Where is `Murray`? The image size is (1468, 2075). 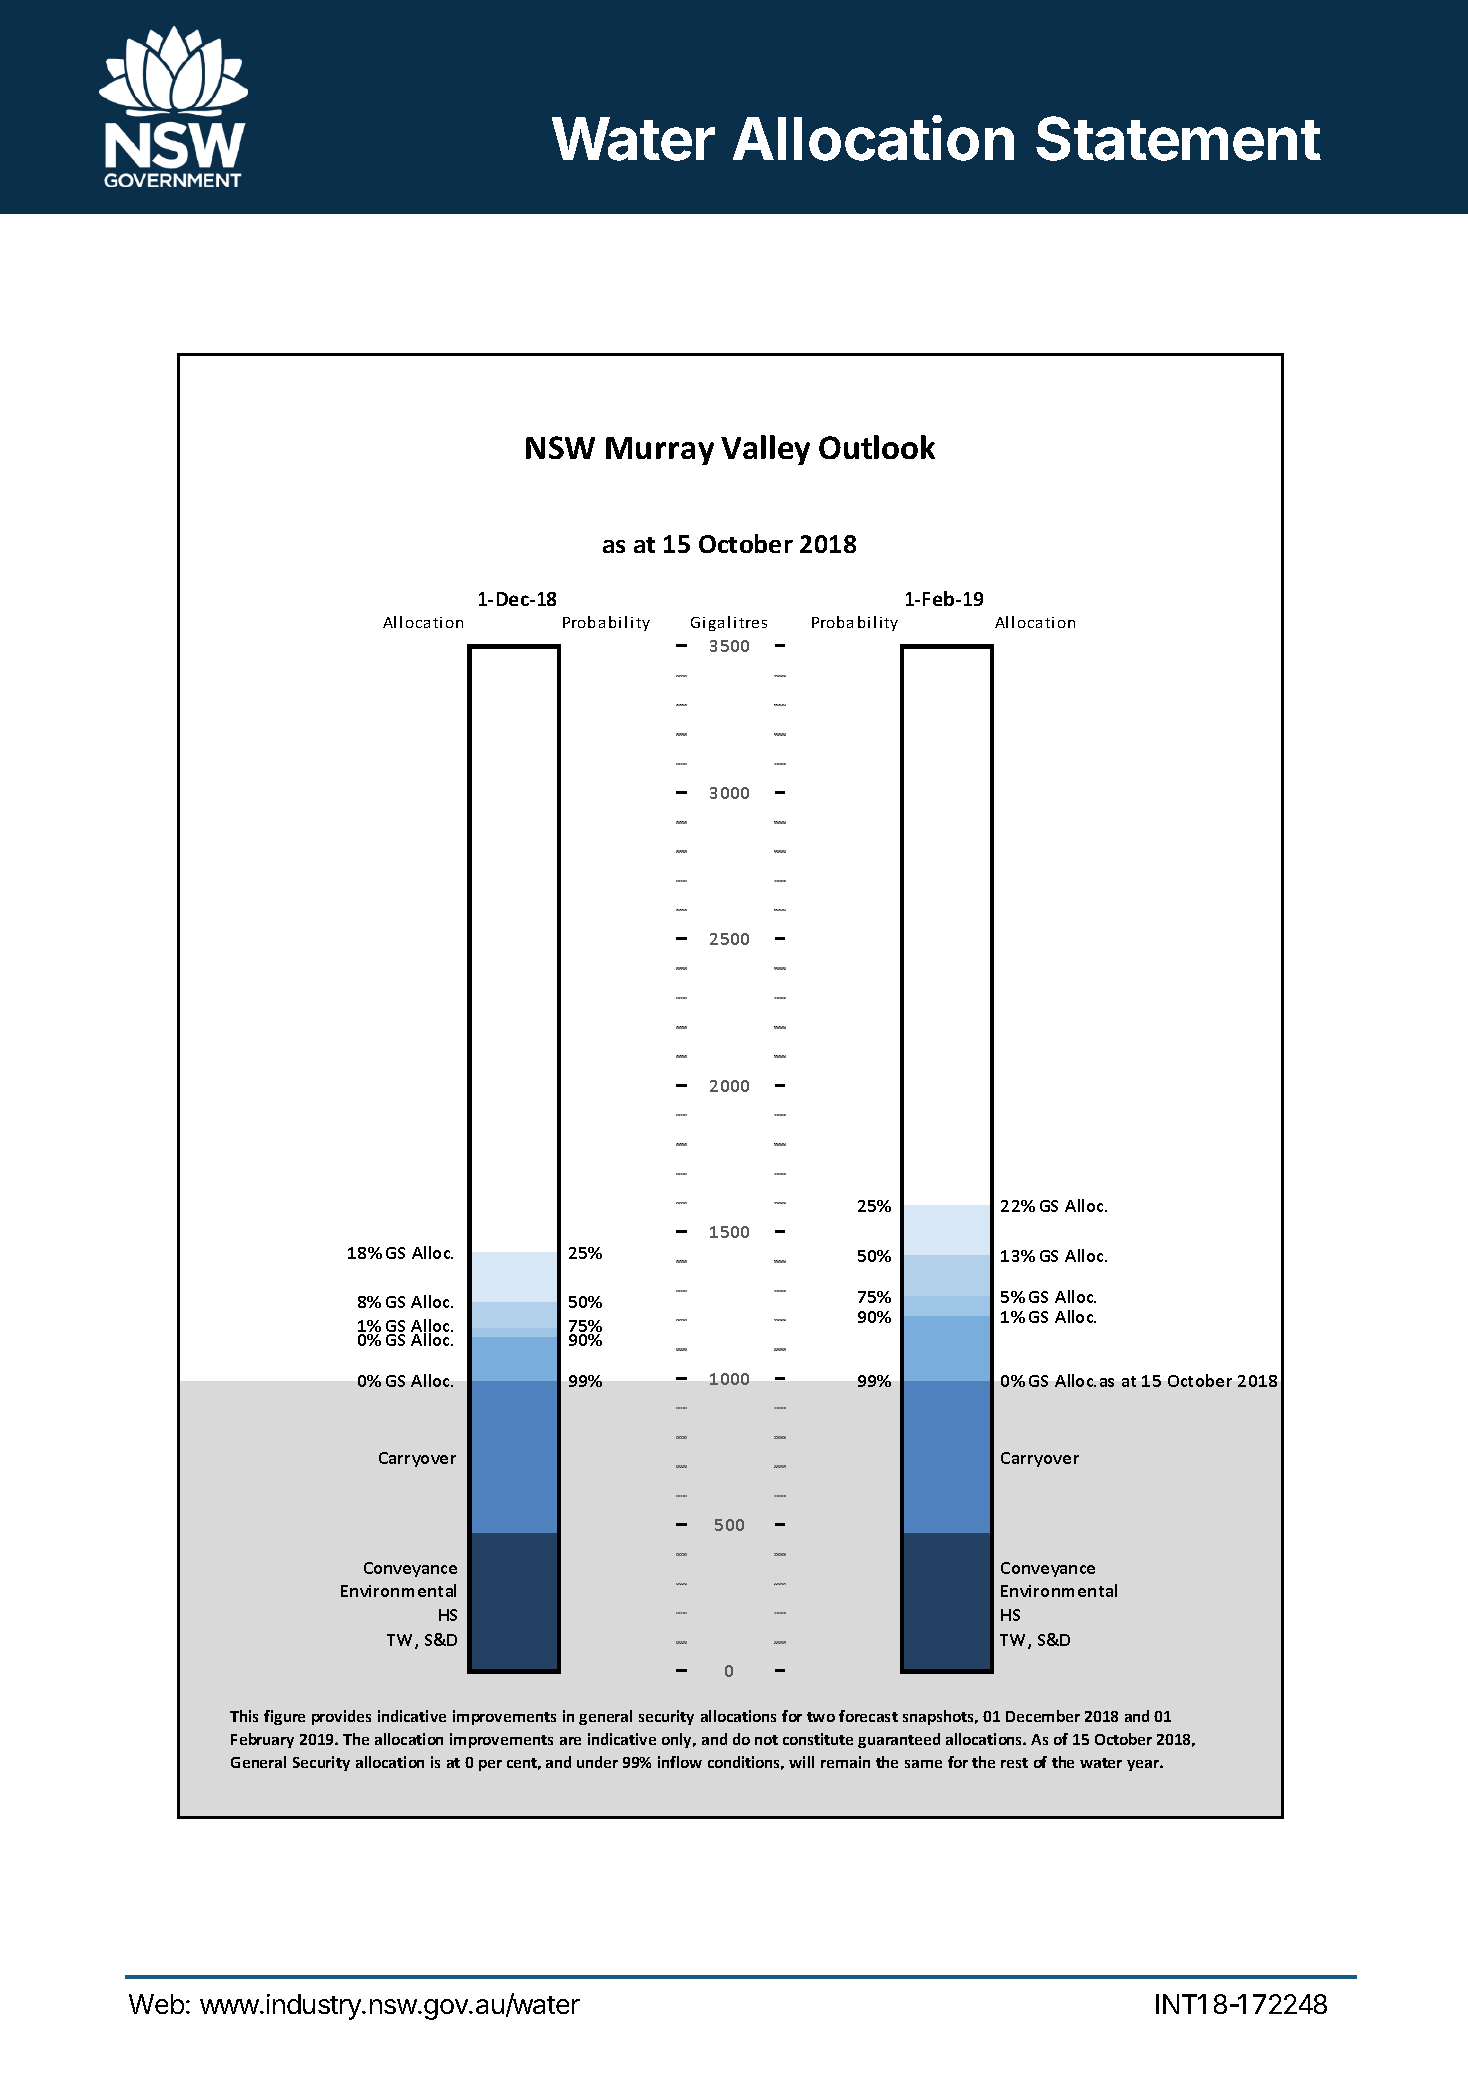 Murray is located at coordinates (660, 451).
